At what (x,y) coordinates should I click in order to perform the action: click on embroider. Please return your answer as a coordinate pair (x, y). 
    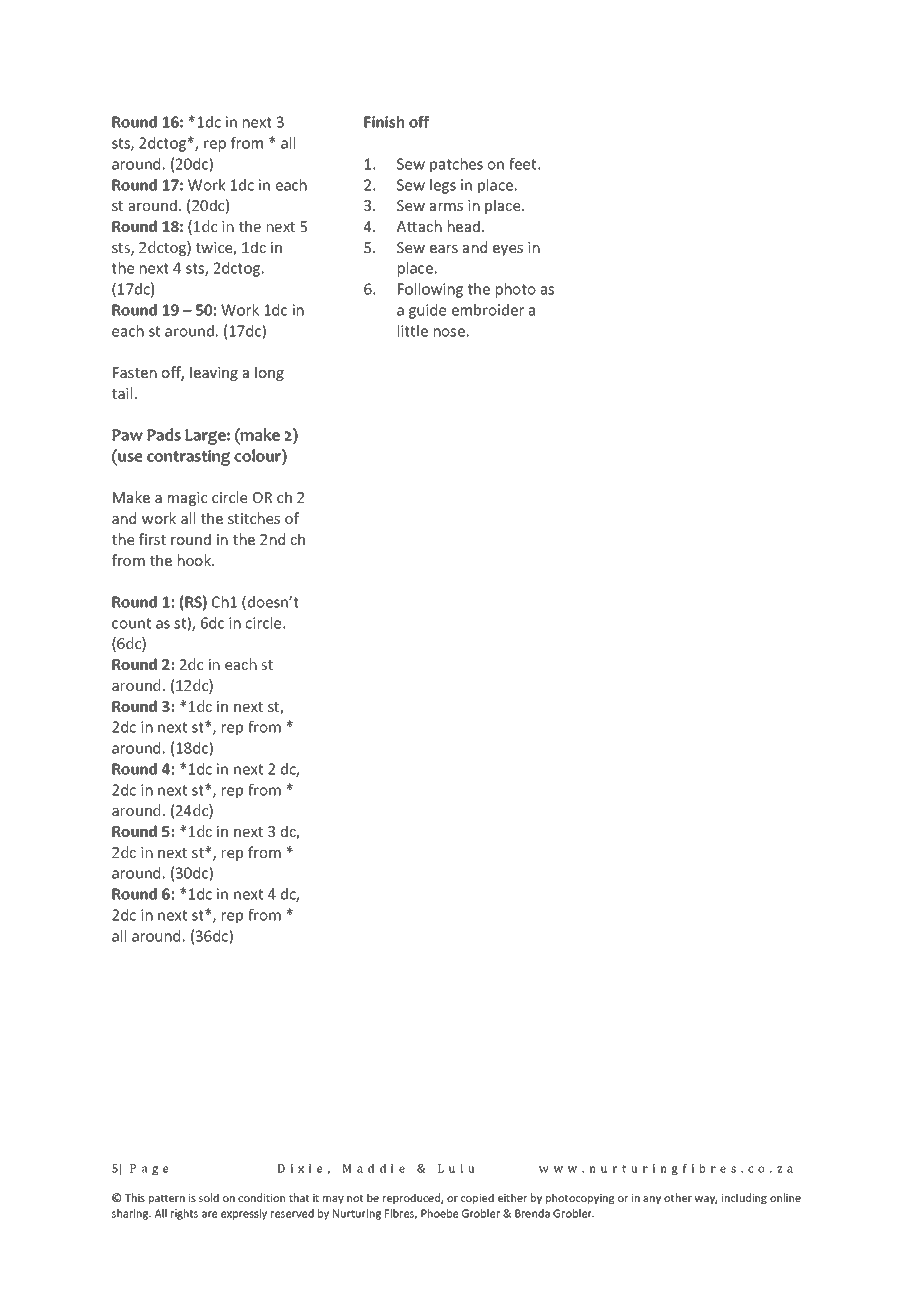
    Looking at the image, I should click on (488, 310).
